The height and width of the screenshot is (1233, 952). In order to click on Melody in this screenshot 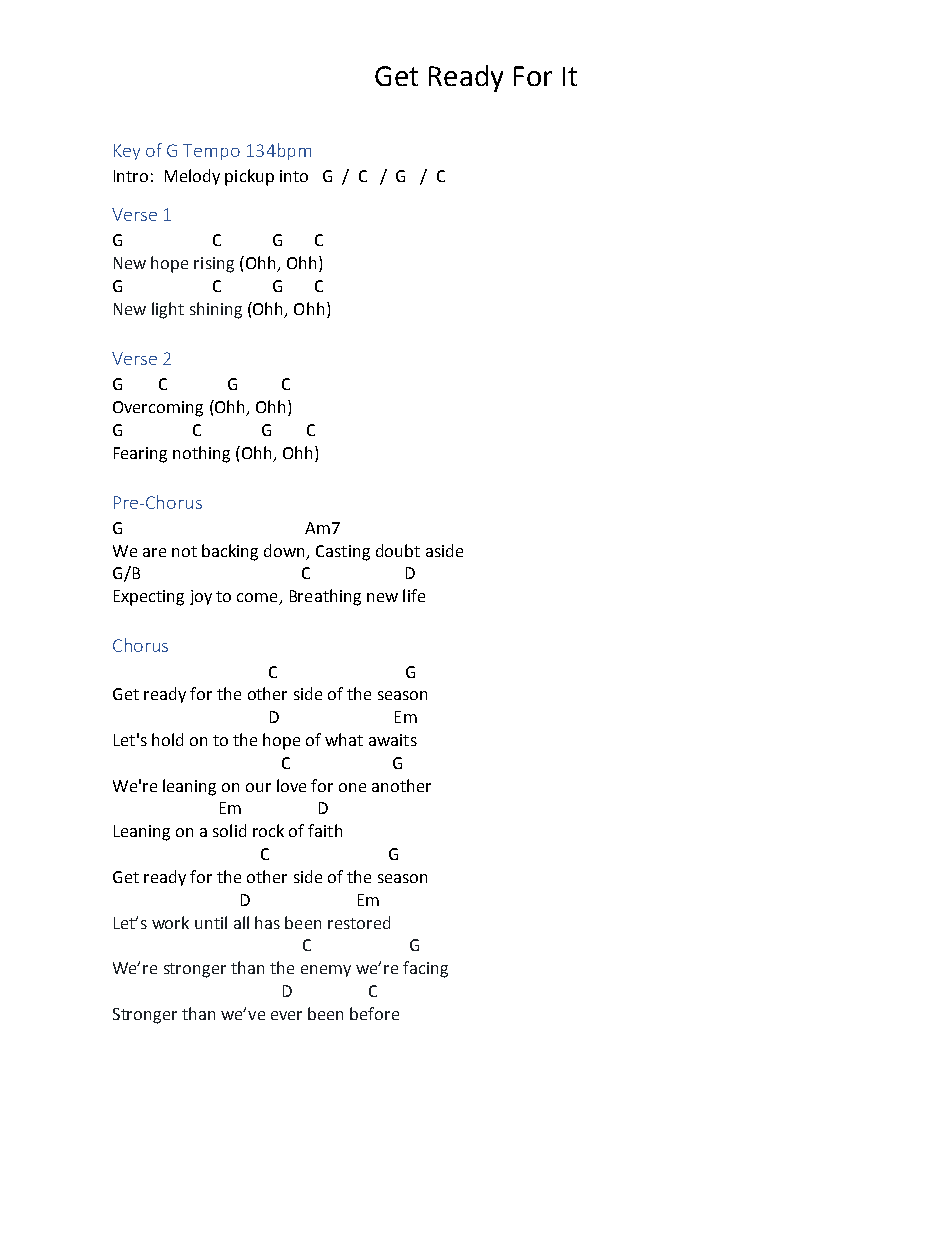, I will do `click(192, 177)`.
